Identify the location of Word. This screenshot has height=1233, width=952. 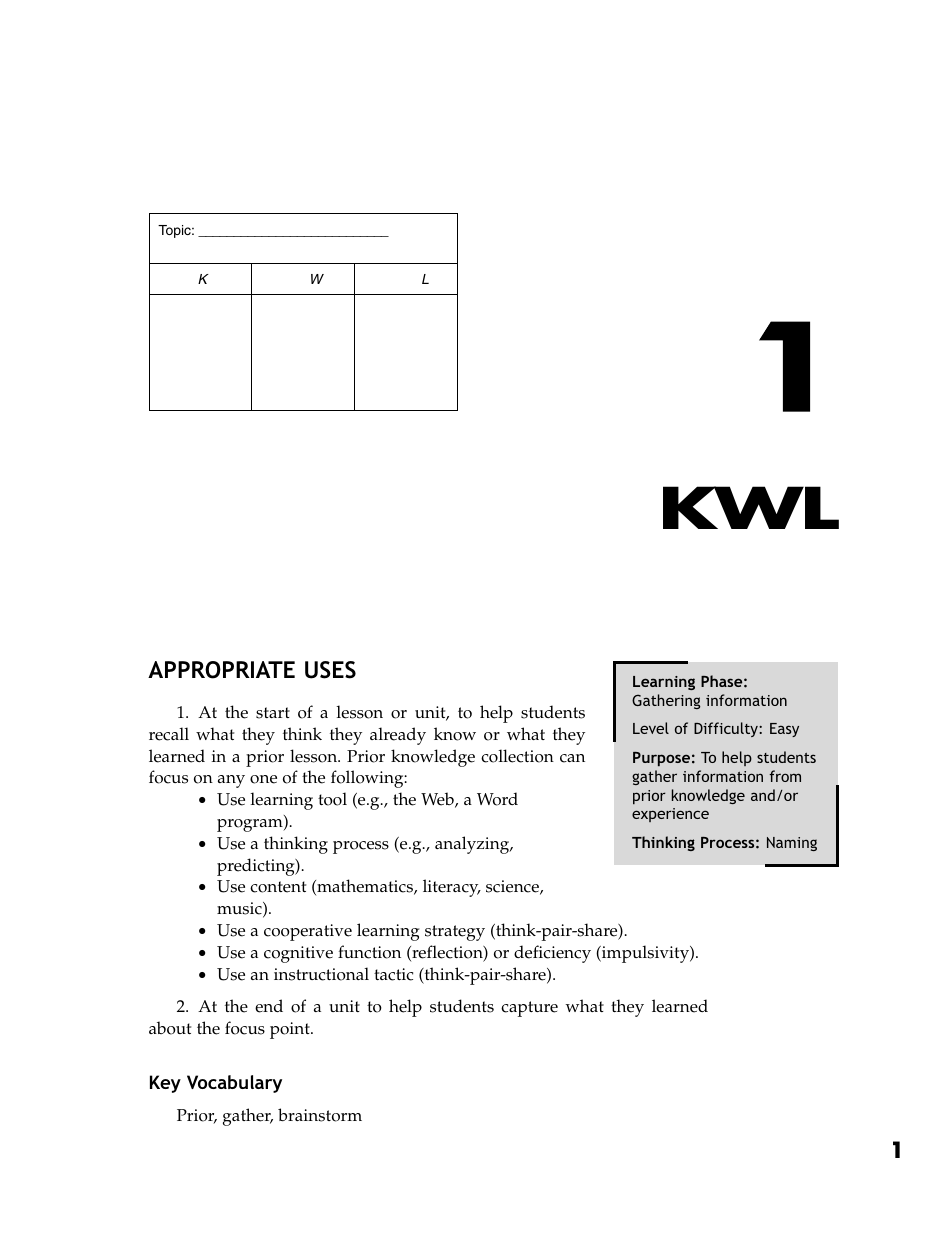
(497, 799).
